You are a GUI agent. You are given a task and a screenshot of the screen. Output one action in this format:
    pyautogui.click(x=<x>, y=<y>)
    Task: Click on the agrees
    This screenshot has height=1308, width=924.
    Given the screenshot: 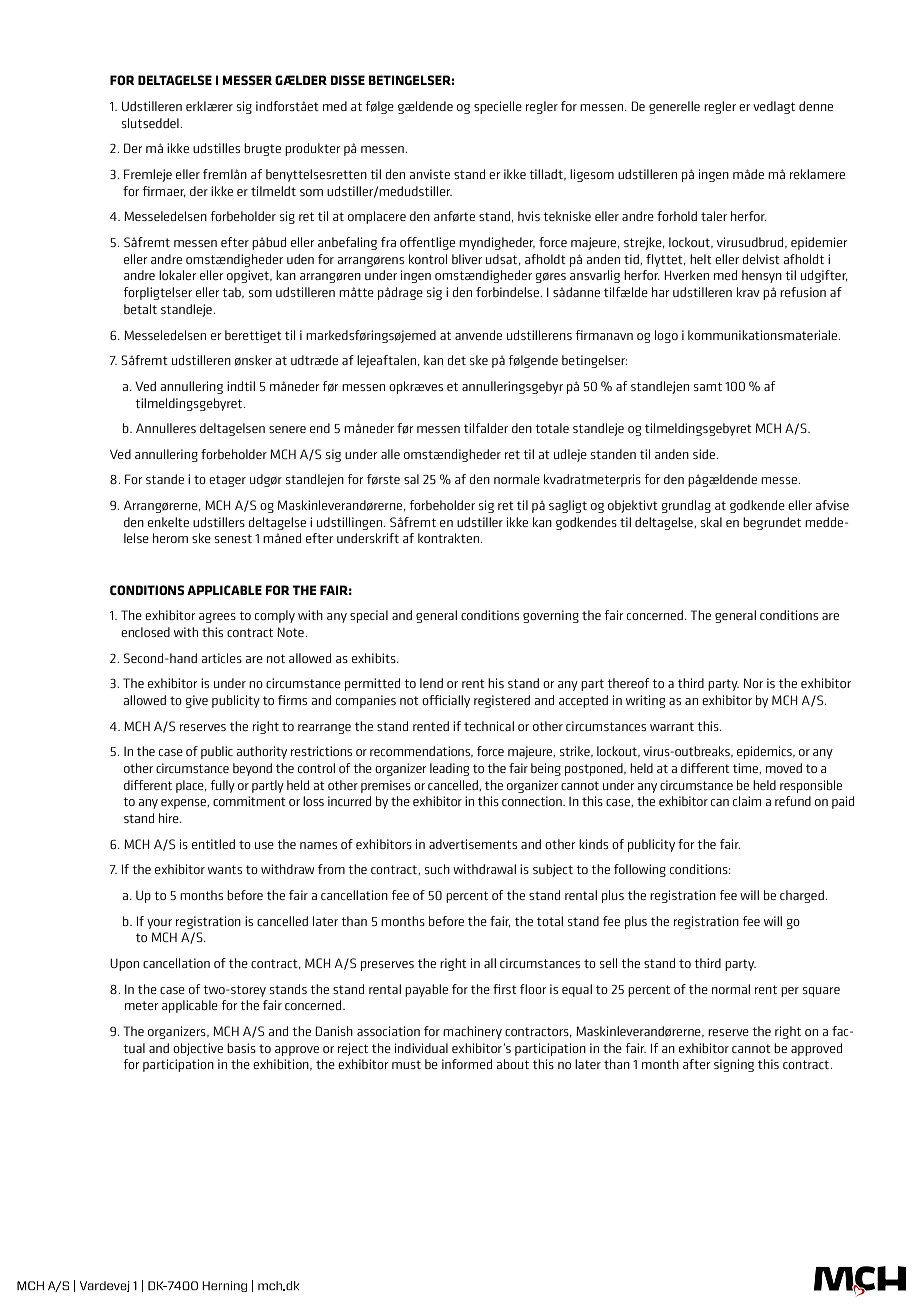 What is the action you would take?
    pyautogui.click(x=217, y=618)
